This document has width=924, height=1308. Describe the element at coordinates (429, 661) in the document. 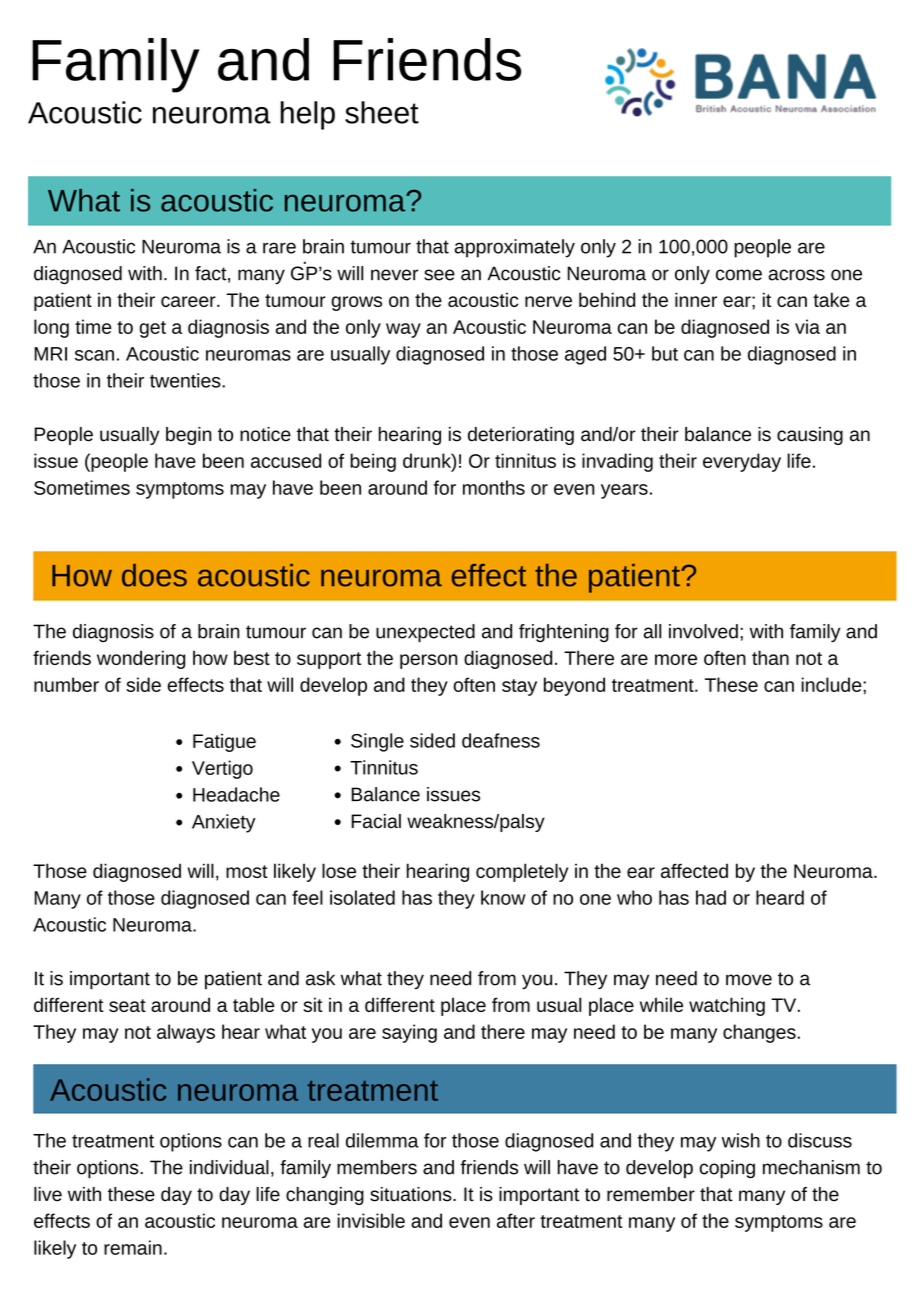

I see `person` at that location.
